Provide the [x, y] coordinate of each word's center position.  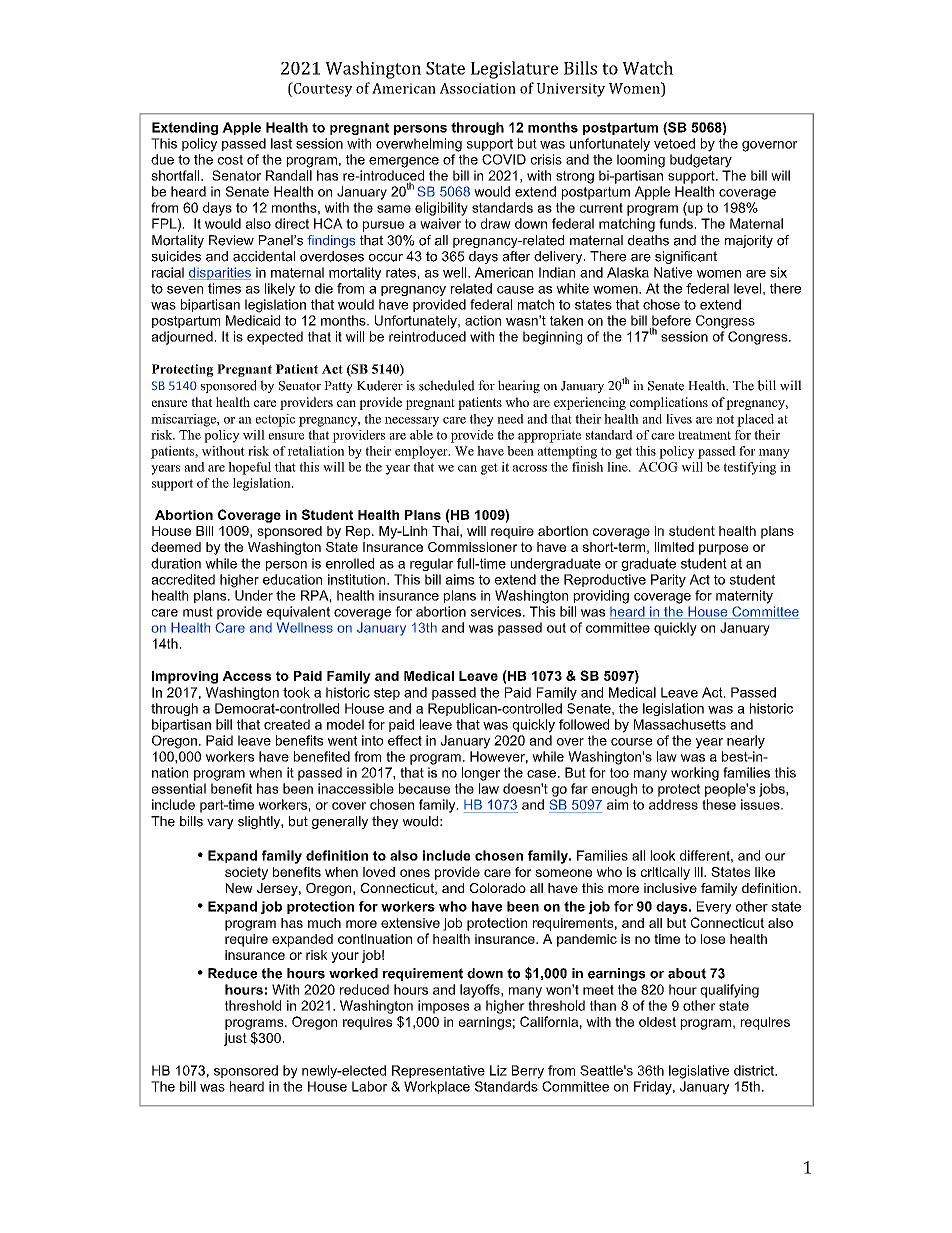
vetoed [674, 143]
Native [673, 272]
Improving [185, 677]
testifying [749, 468]
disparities [220, 273]
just [235, 1039]
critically [665, 873]
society [246, 873]
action [483, 320]
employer [422, 452]
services [497, 611]
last [281, 143]
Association [478, 88]
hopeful [249, 468]
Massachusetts [680, 724]
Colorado [498, 888]
